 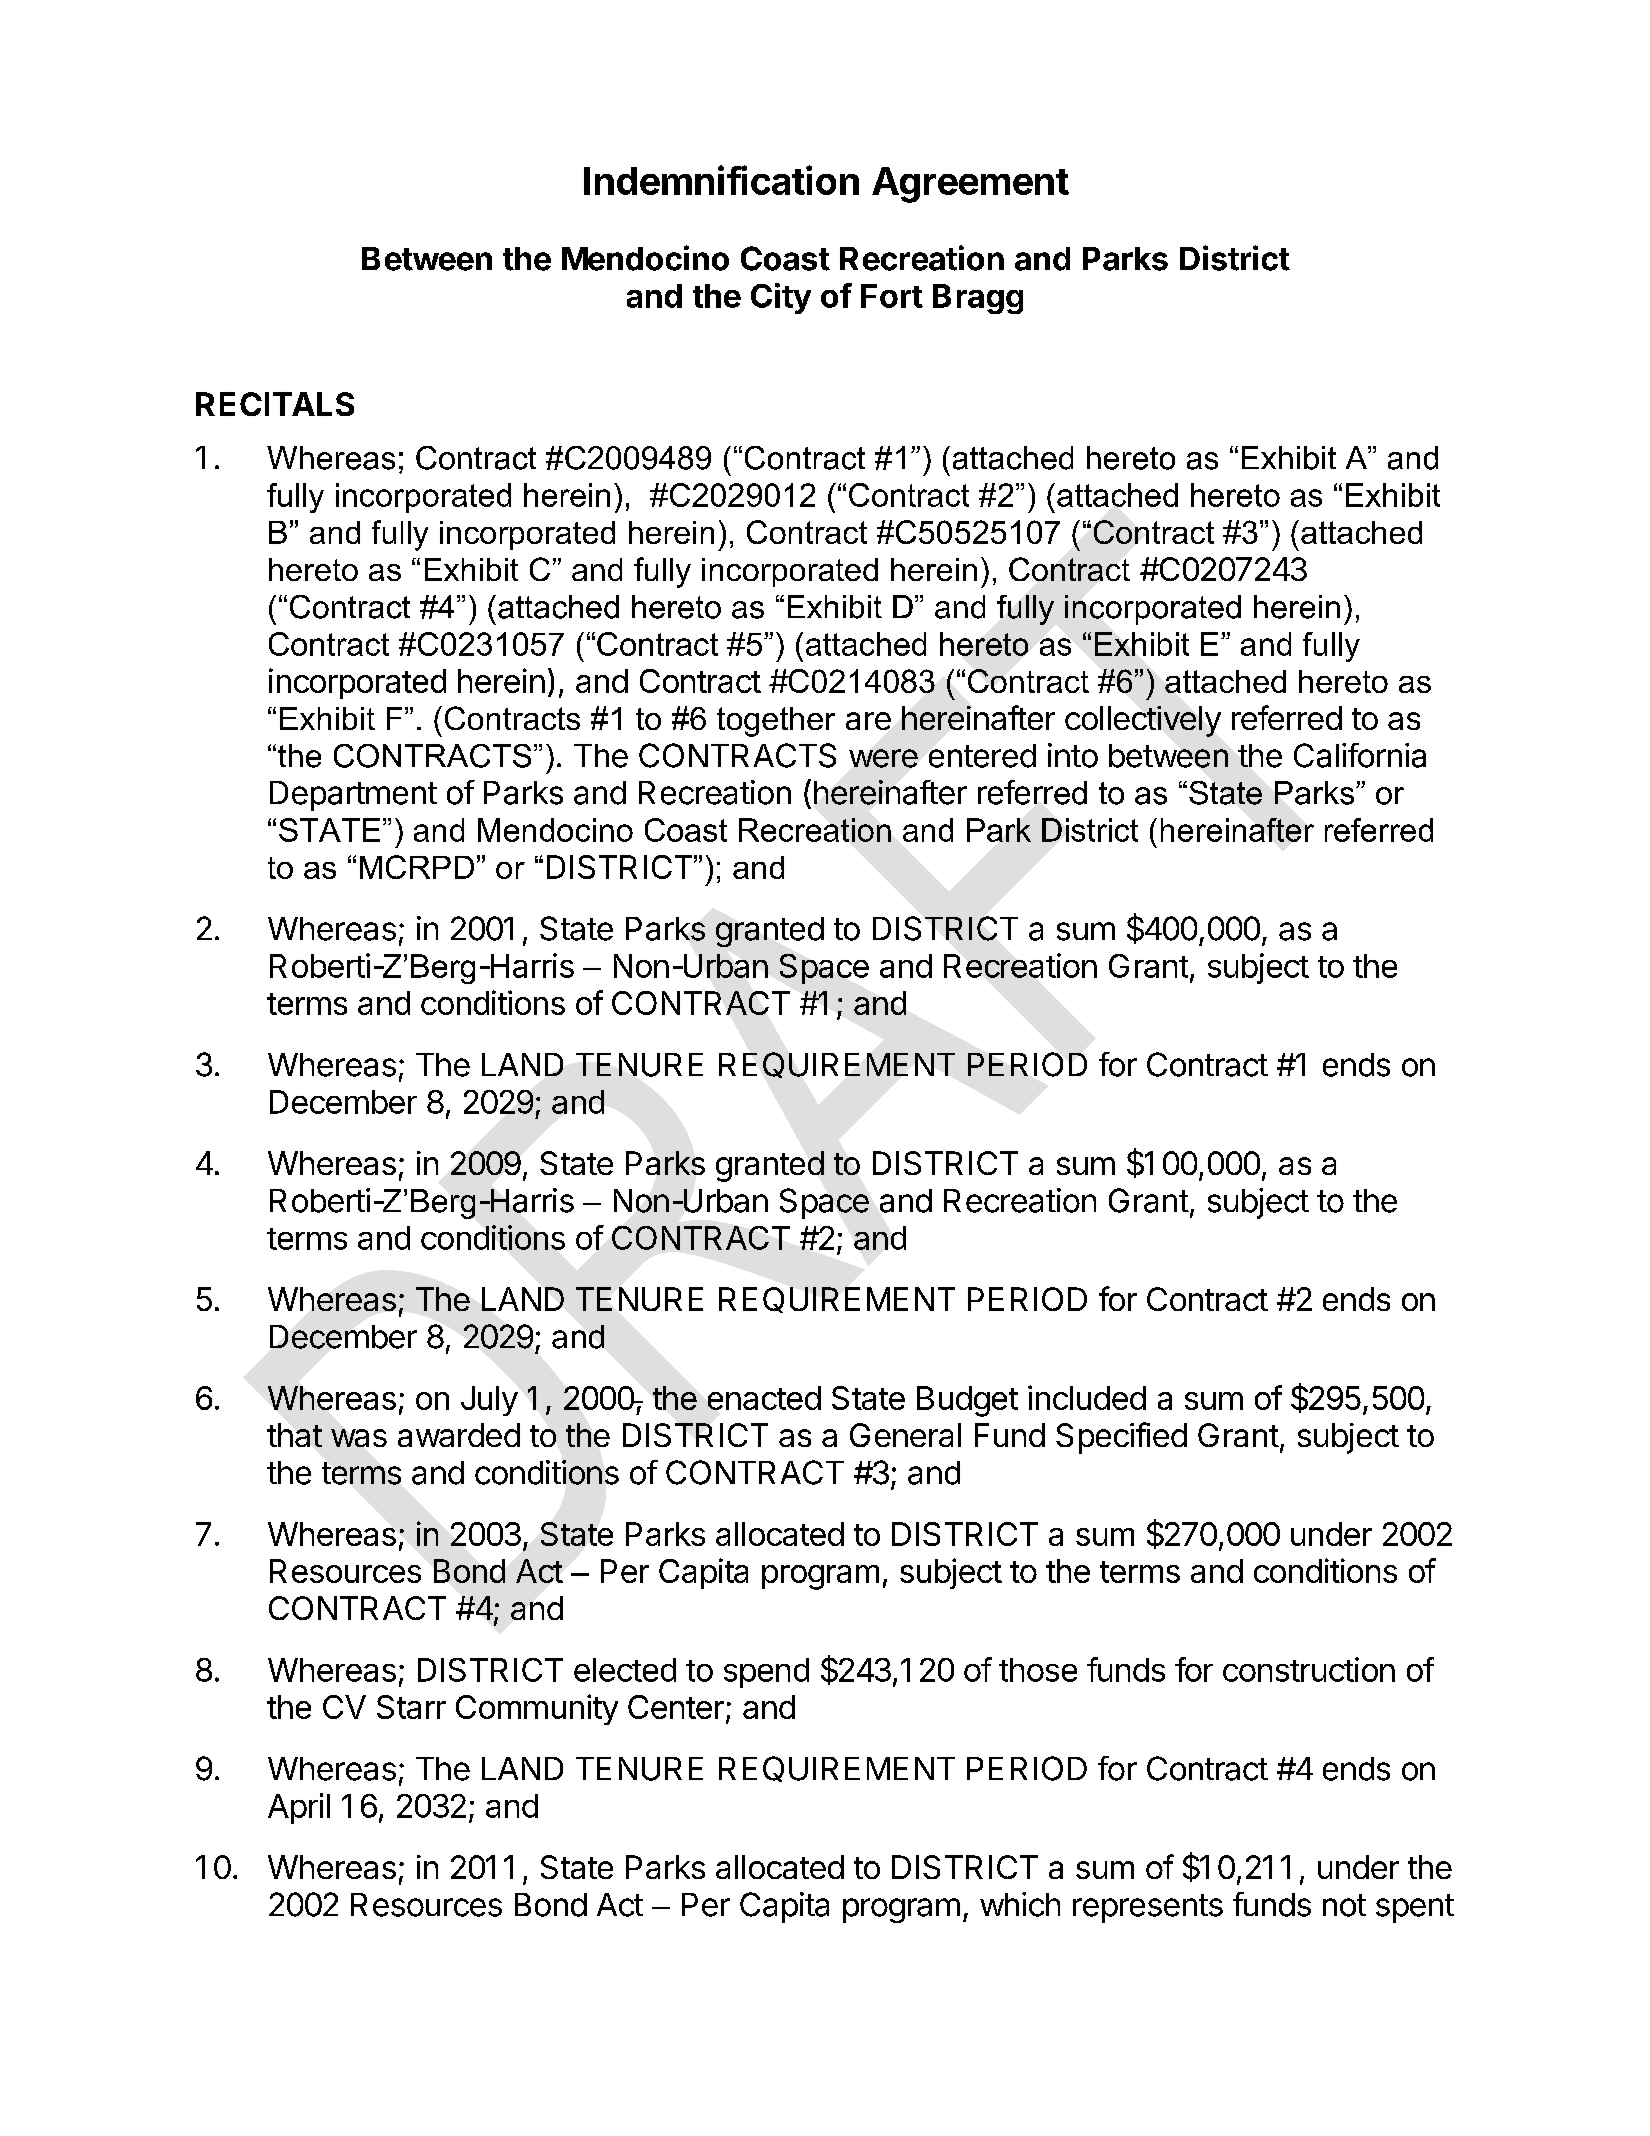 I want to click on which, so click(x=1020, y=1904).
